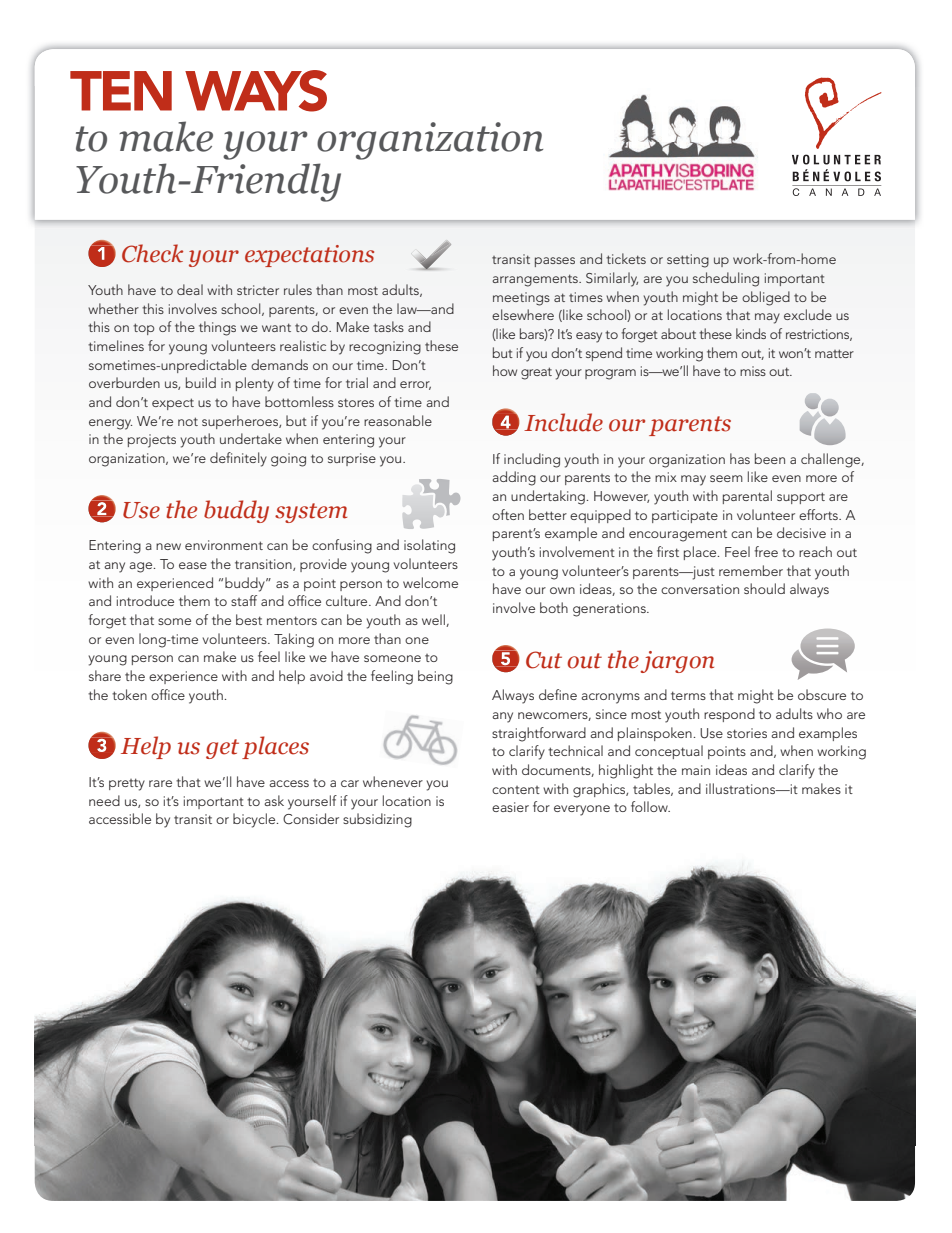 The width and height of the screenshot is (952, 1233). Describe the element at coordinates (510, 807) in the screenshot. I see `easier` at that location.
